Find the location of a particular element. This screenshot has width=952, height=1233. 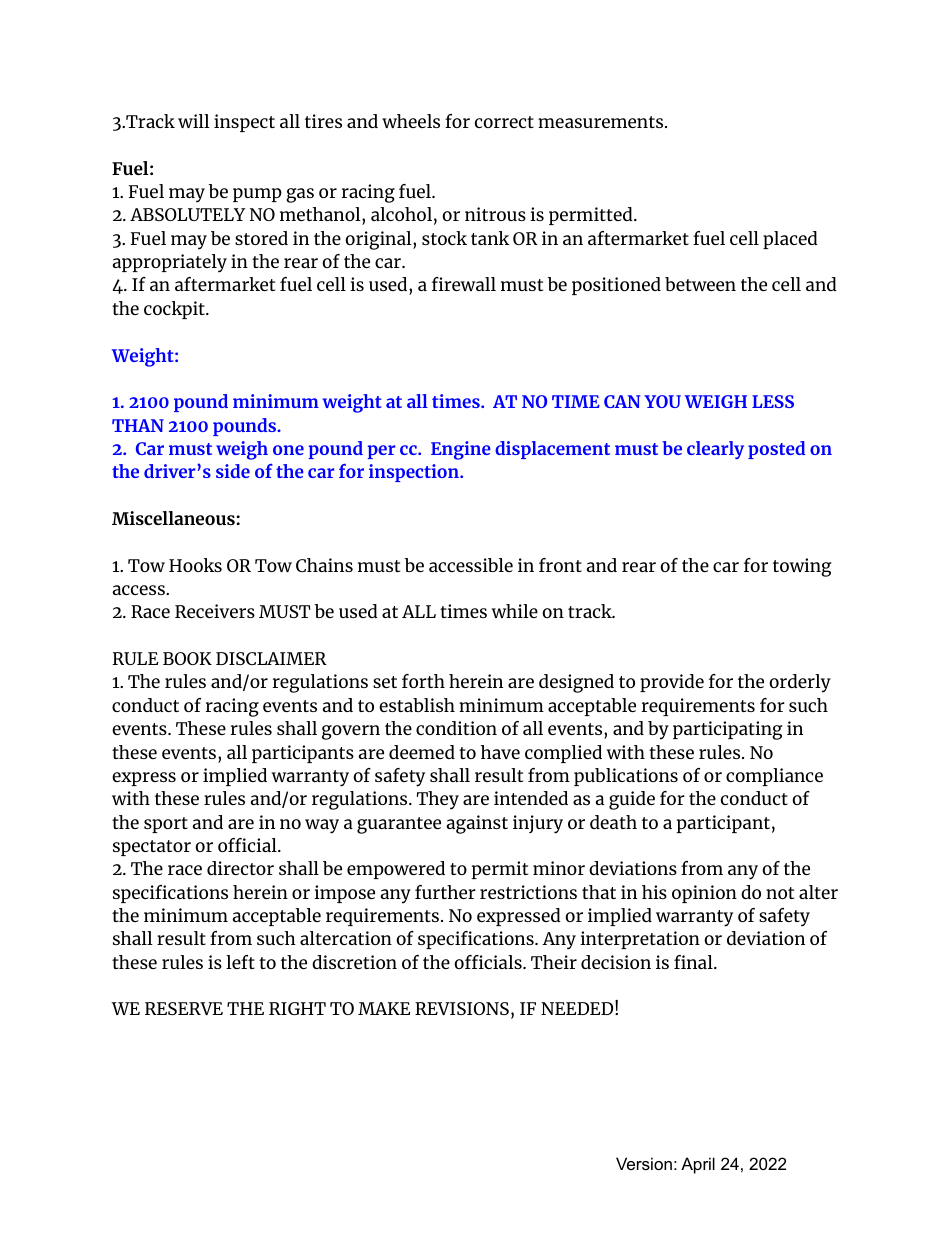

will is located at coordinates (194, 121).
